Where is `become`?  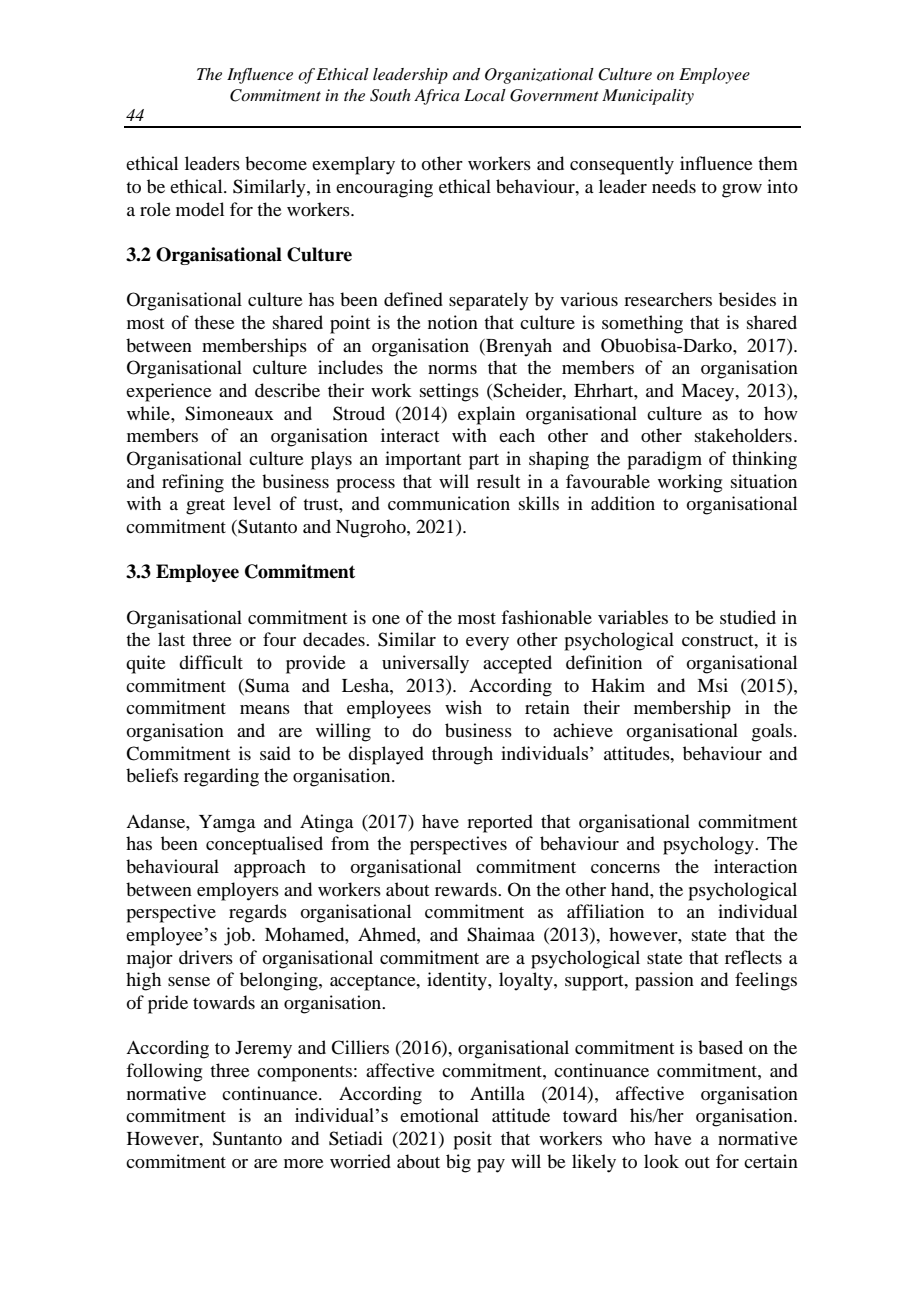
become is located at coordinates (276, 163).
